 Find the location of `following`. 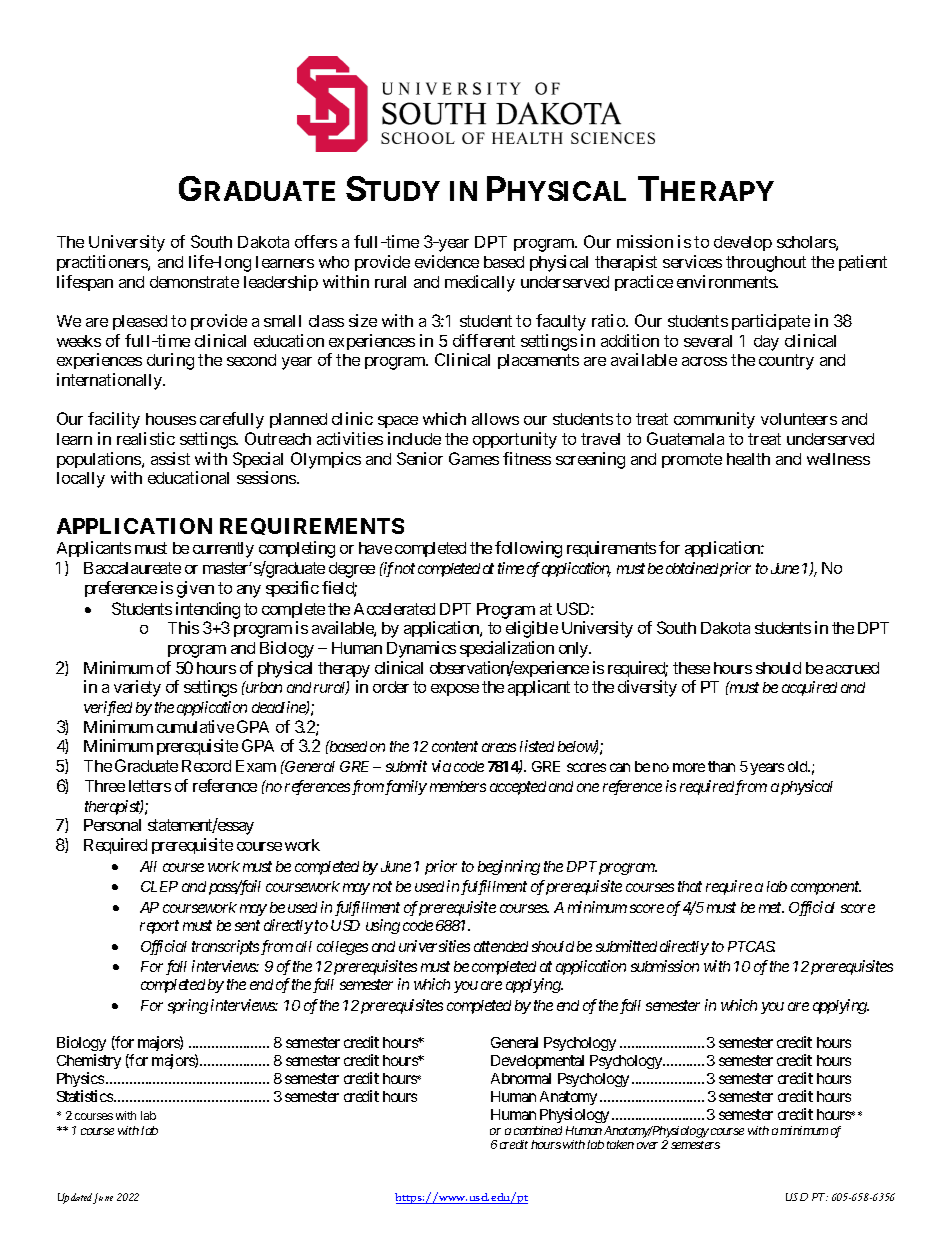

following is located at coordinates (528, 549).
